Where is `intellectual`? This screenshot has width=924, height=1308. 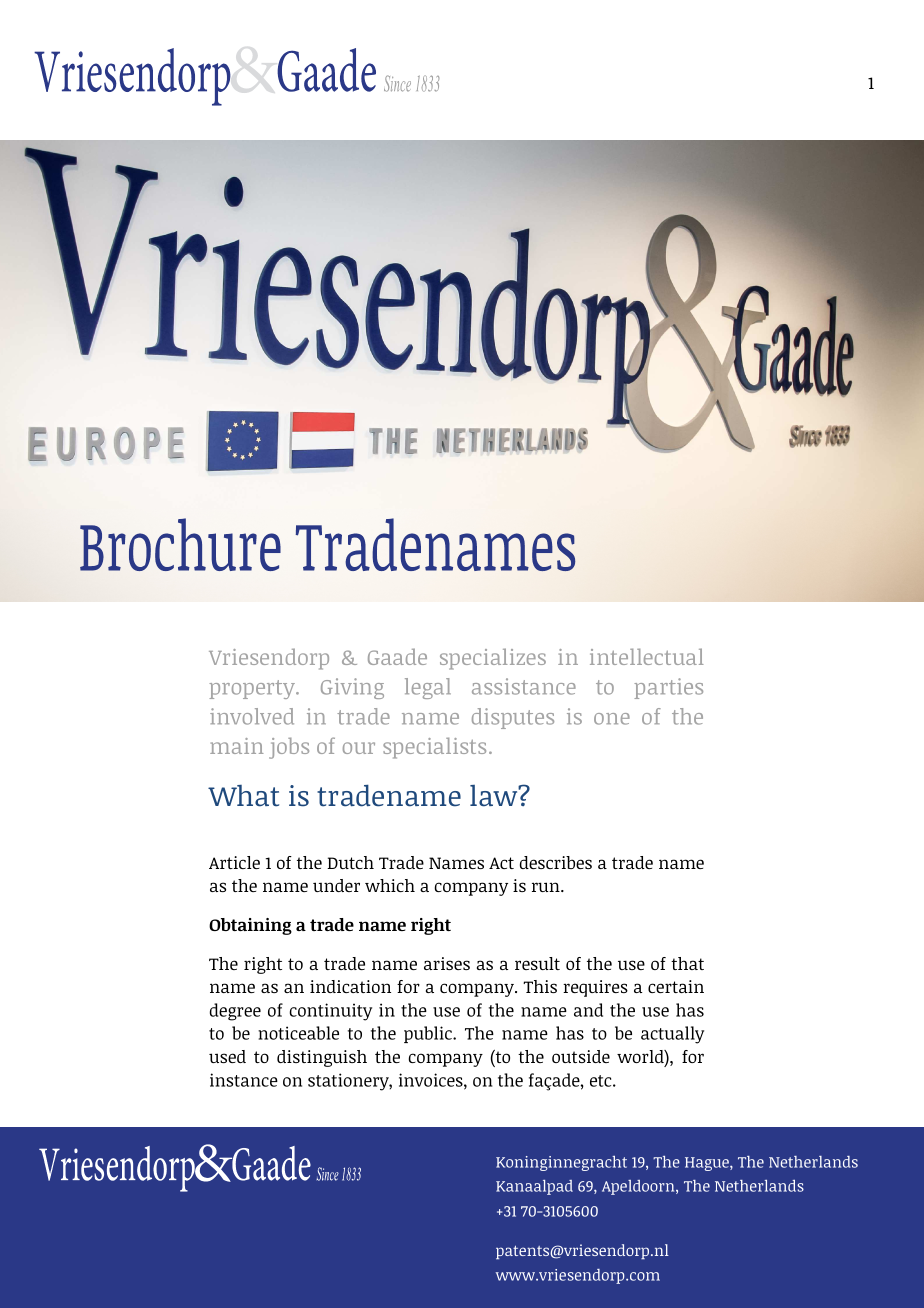
intellectual is located at coordinates (647, 656).
